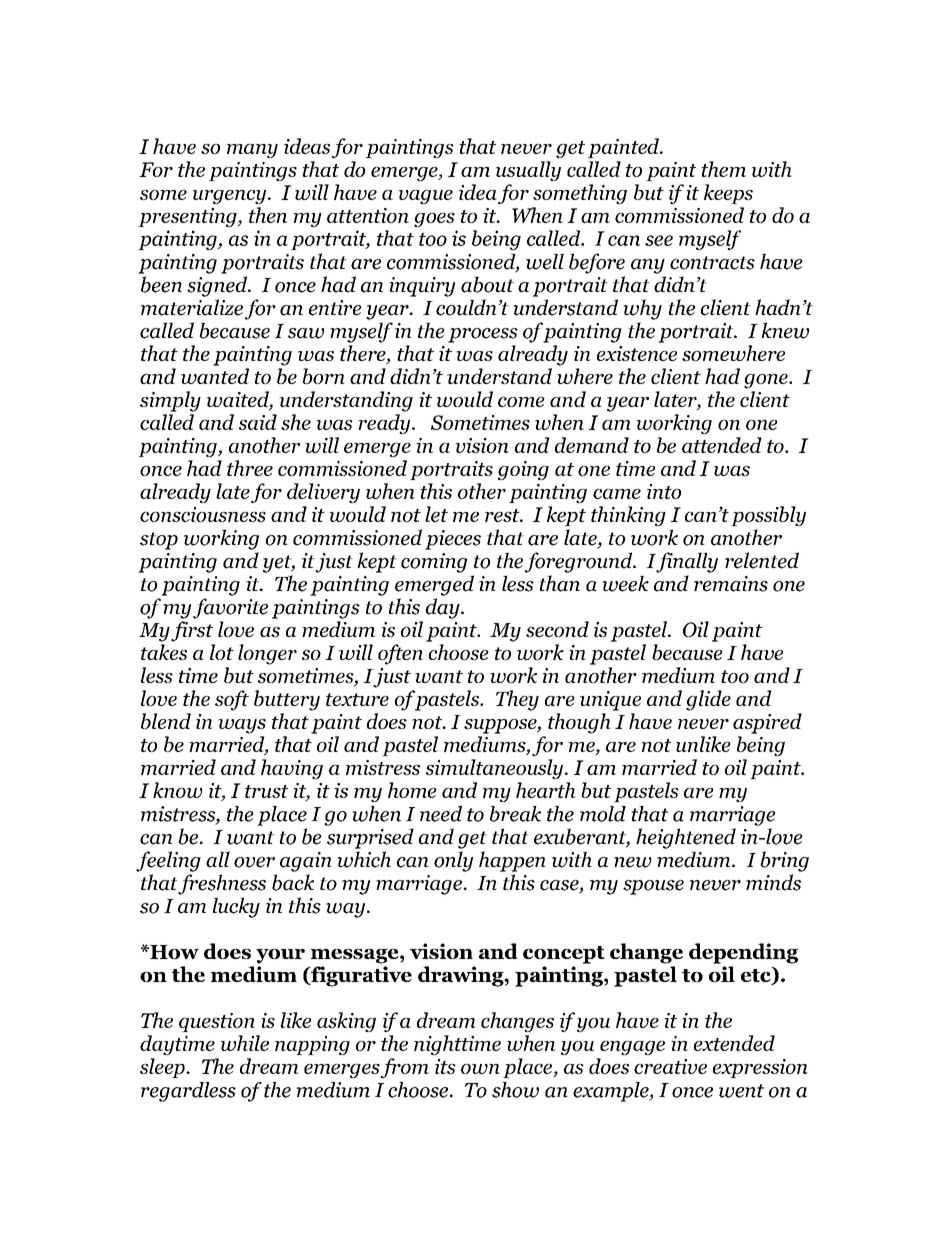 Image resolution: width=952 pixels, height=1233 pixels. What do you see at coordinates (192, 307) in the document?
I see `materialize` at bounding box center [192, 307].
